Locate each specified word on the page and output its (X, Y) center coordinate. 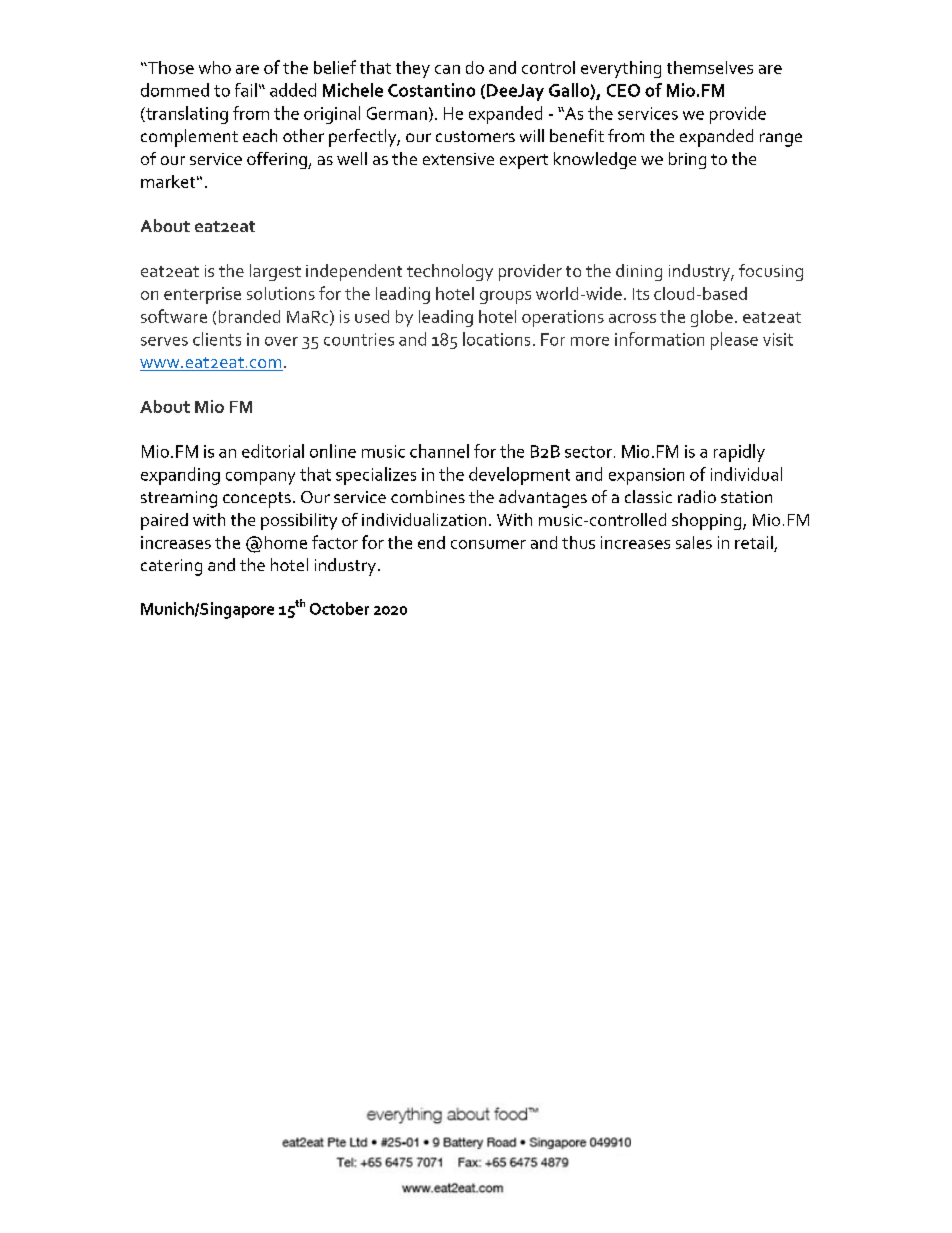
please (734, 341)
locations (496, 339)
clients (217, 339)
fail (246, 90)
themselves (710, 67)
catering (171, 567)
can (447, 69)
